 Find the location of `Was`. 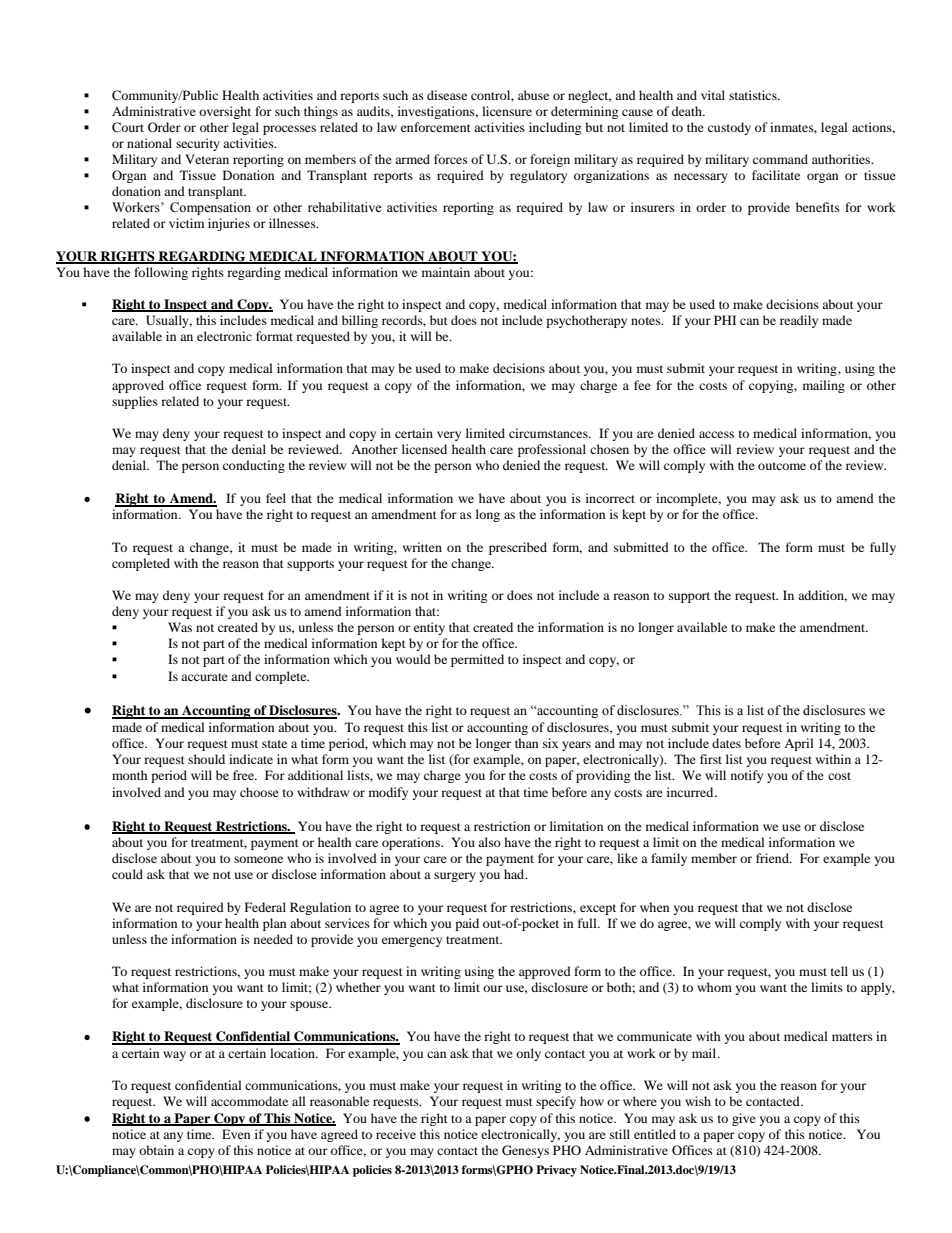

Was is located at coordinates (180, 627).
